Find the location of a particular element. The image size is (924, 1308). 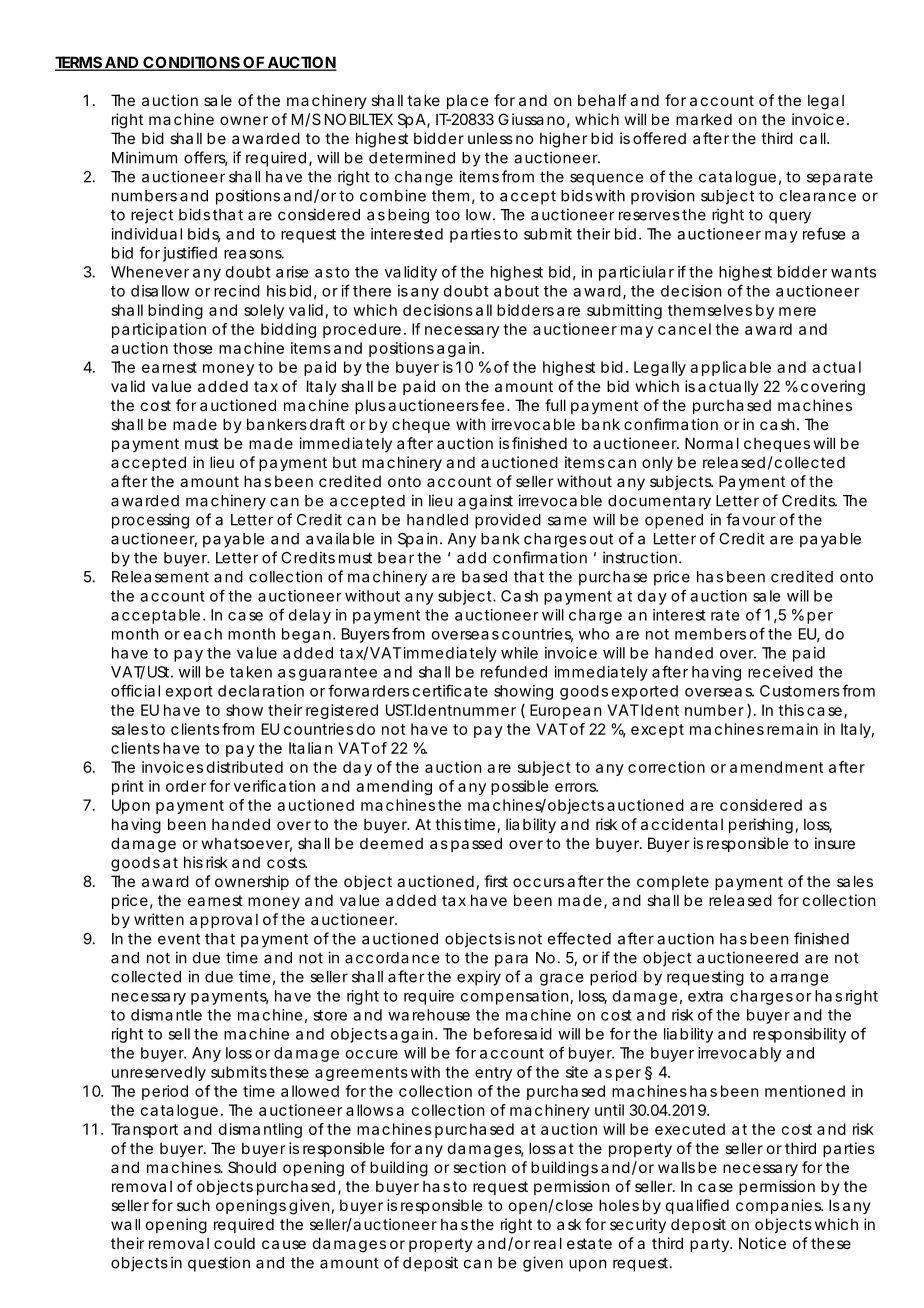

marked is located at coordinates (704, 119).
